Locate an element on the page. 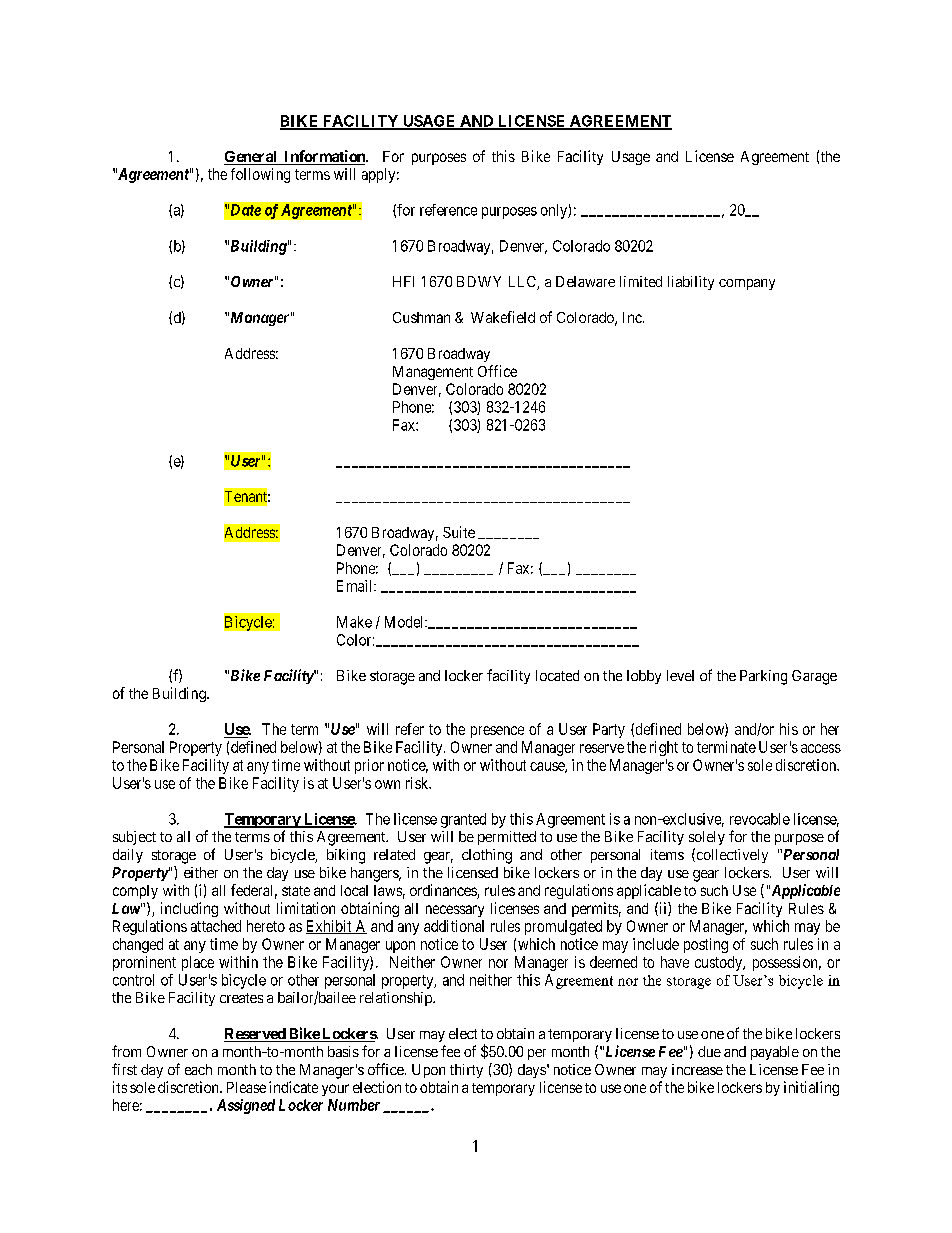 The image size is (952, 1233). thirty is located at coordinates (466, 1071).
